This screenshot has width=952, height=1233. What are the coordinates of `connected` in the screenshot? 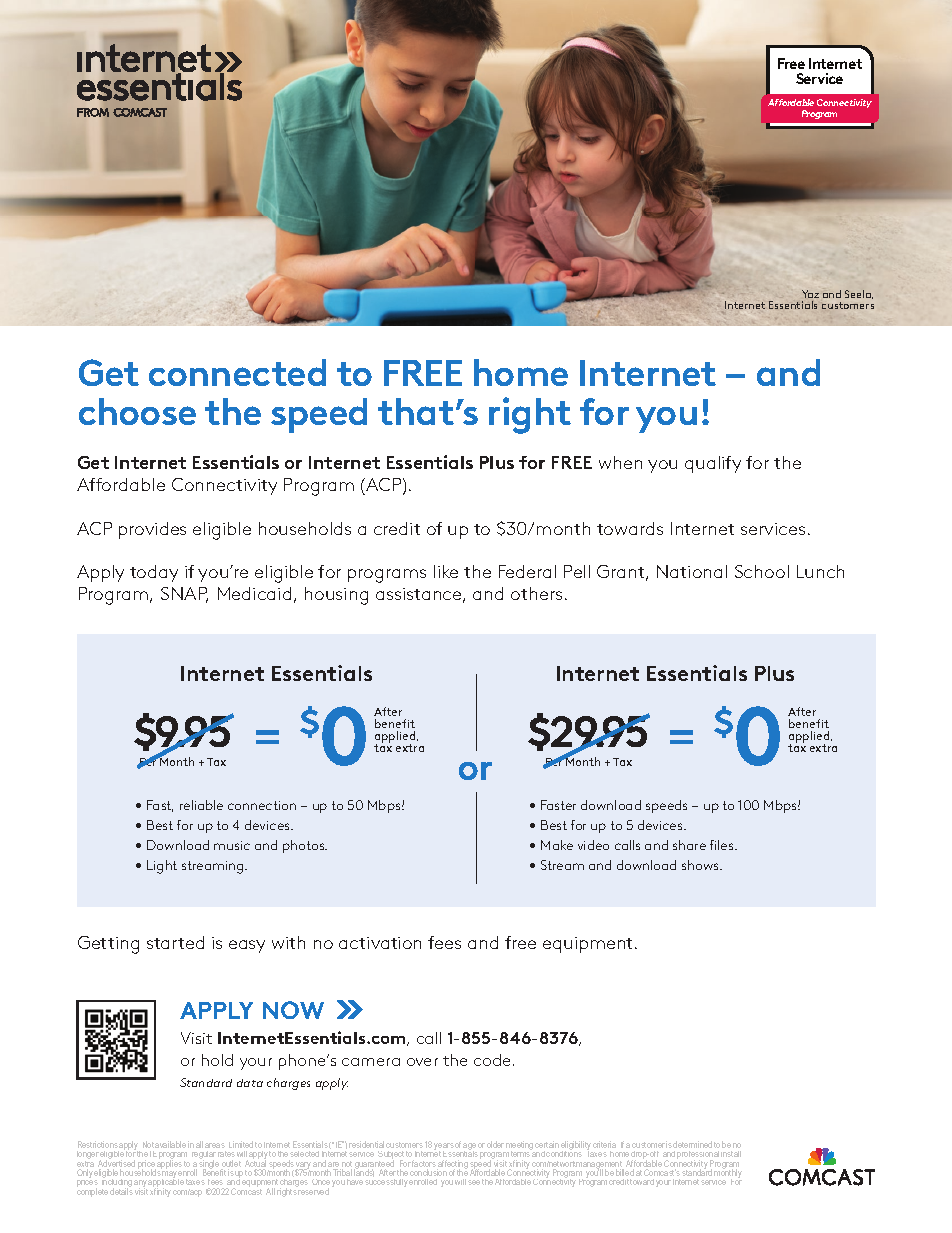 It's located at (237, 372).
